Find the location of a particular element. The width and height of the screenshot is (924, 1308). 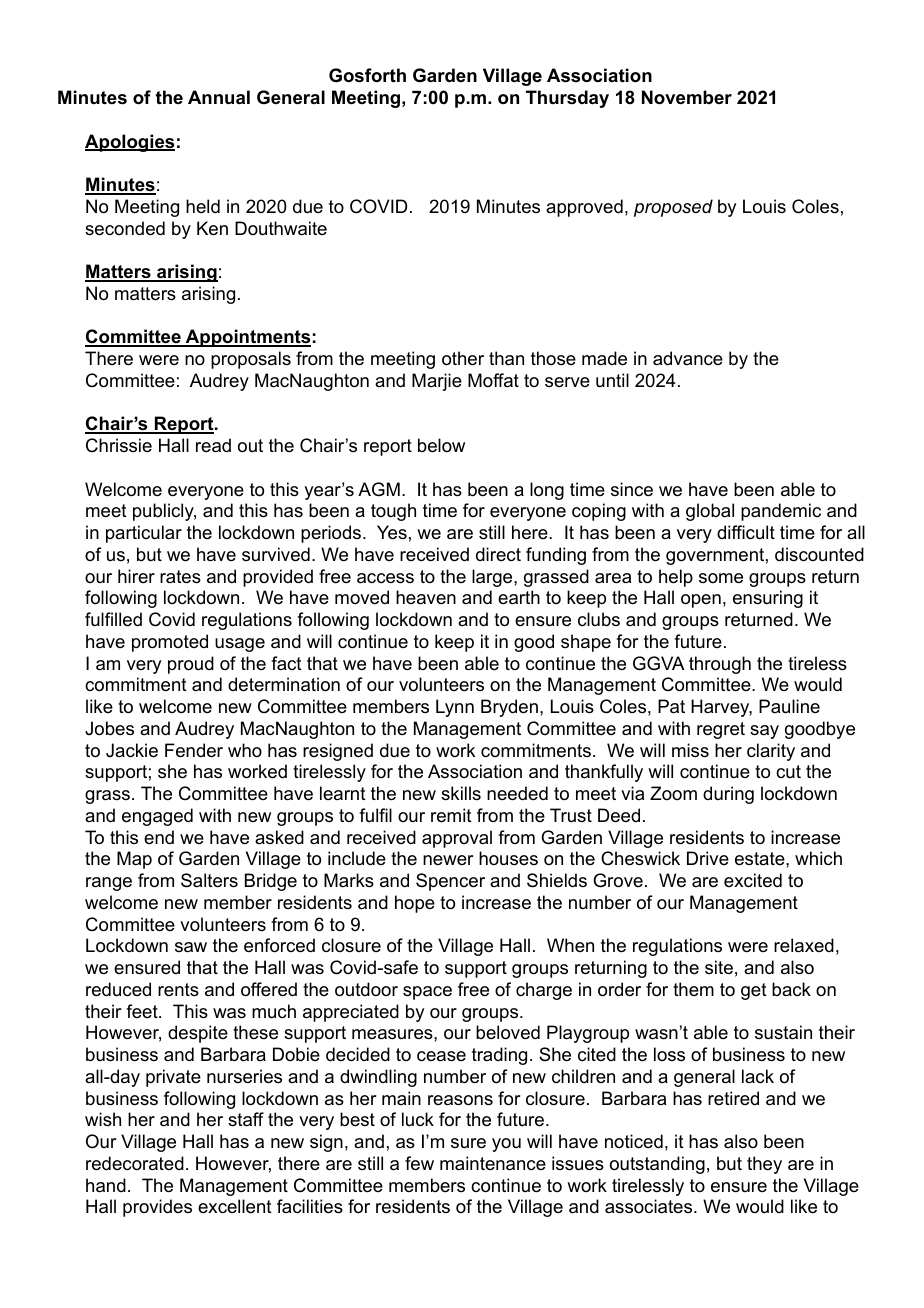

Moffat is located at coordinates (493, 380).
